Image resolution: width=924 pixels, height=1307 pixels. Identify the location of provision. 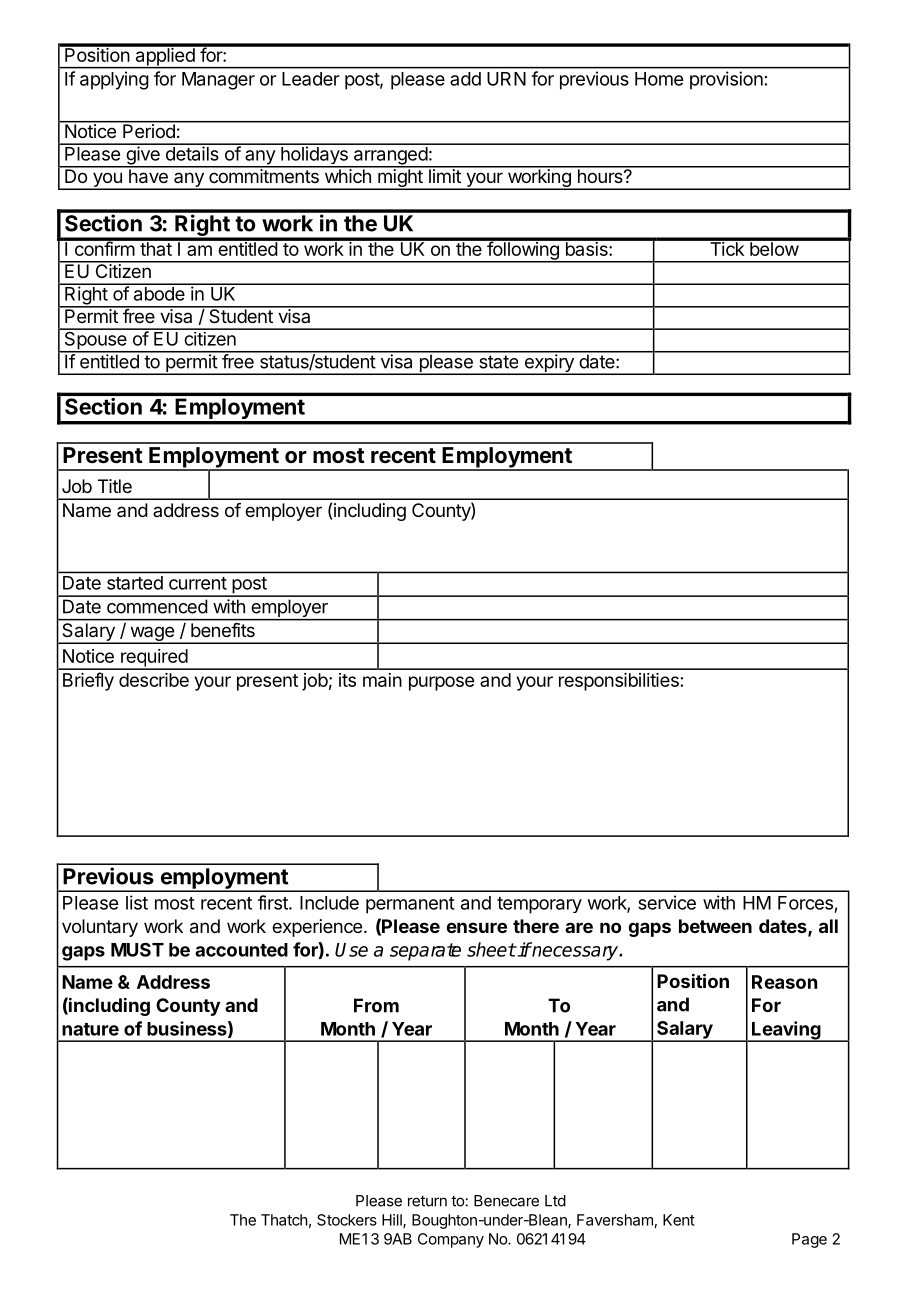
(726, 80).
